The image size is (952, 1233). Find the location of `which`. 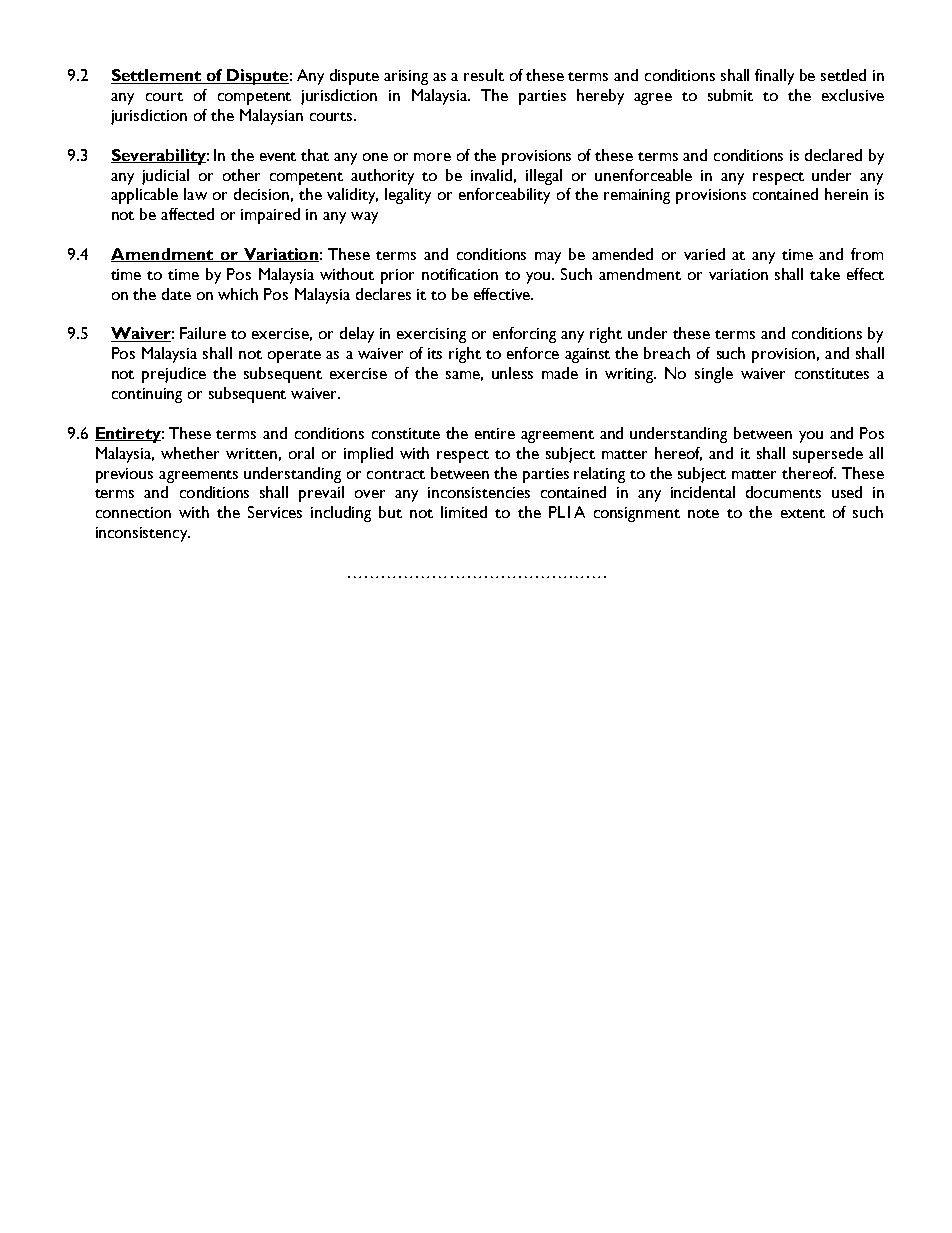

which is located at coordinates (238, 294).
